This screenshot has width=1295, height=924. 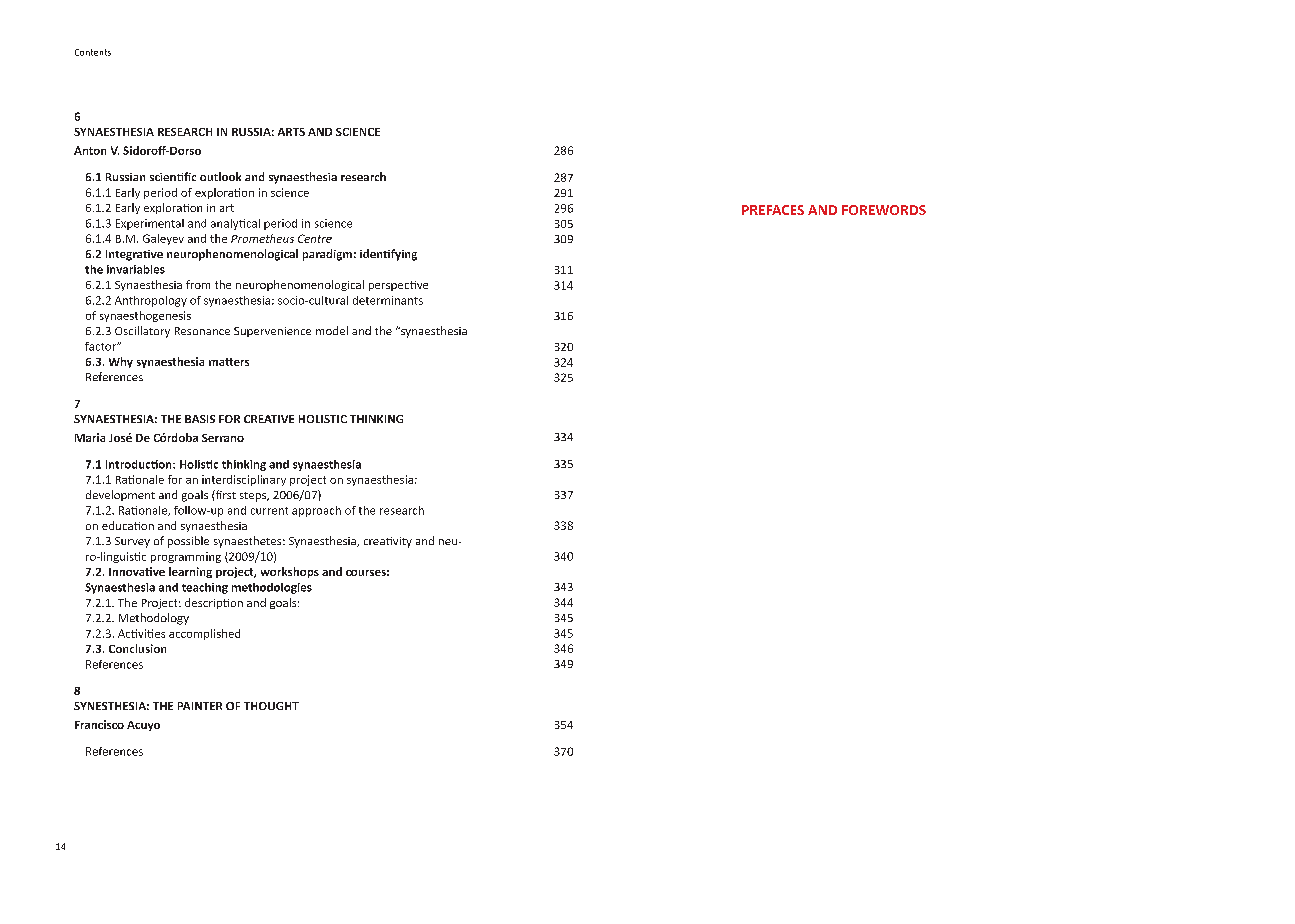 What do you see at coordinates (271, 706) in the screenshot?
I see `THOUGHT` at bounding box center [271, 706].
